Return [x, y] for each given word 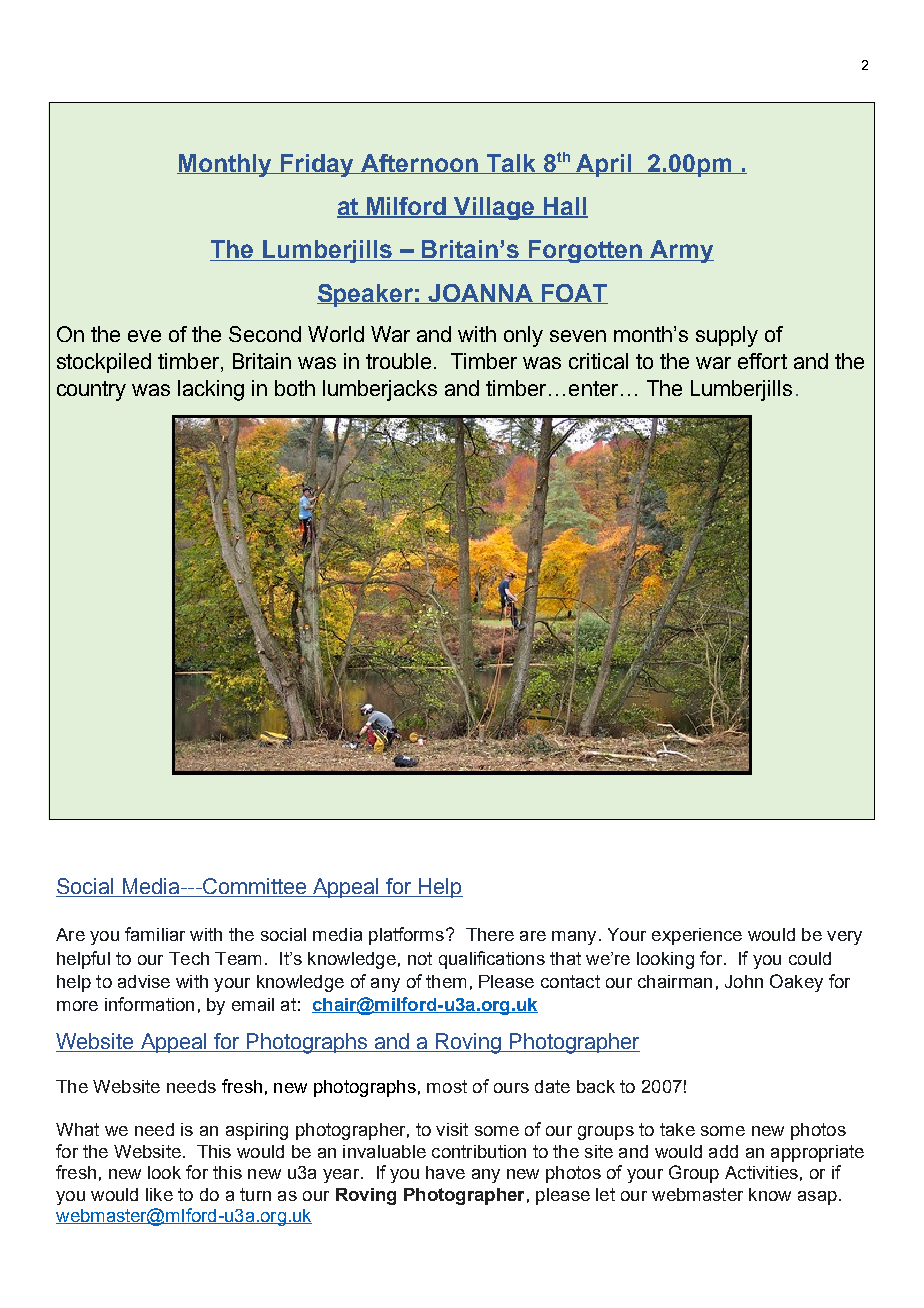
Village [495, 208]
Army [681, 251]
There [490, 934]
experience [697, 936]
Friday [317, 165]
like [159, 1194]
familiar [155, 934]
